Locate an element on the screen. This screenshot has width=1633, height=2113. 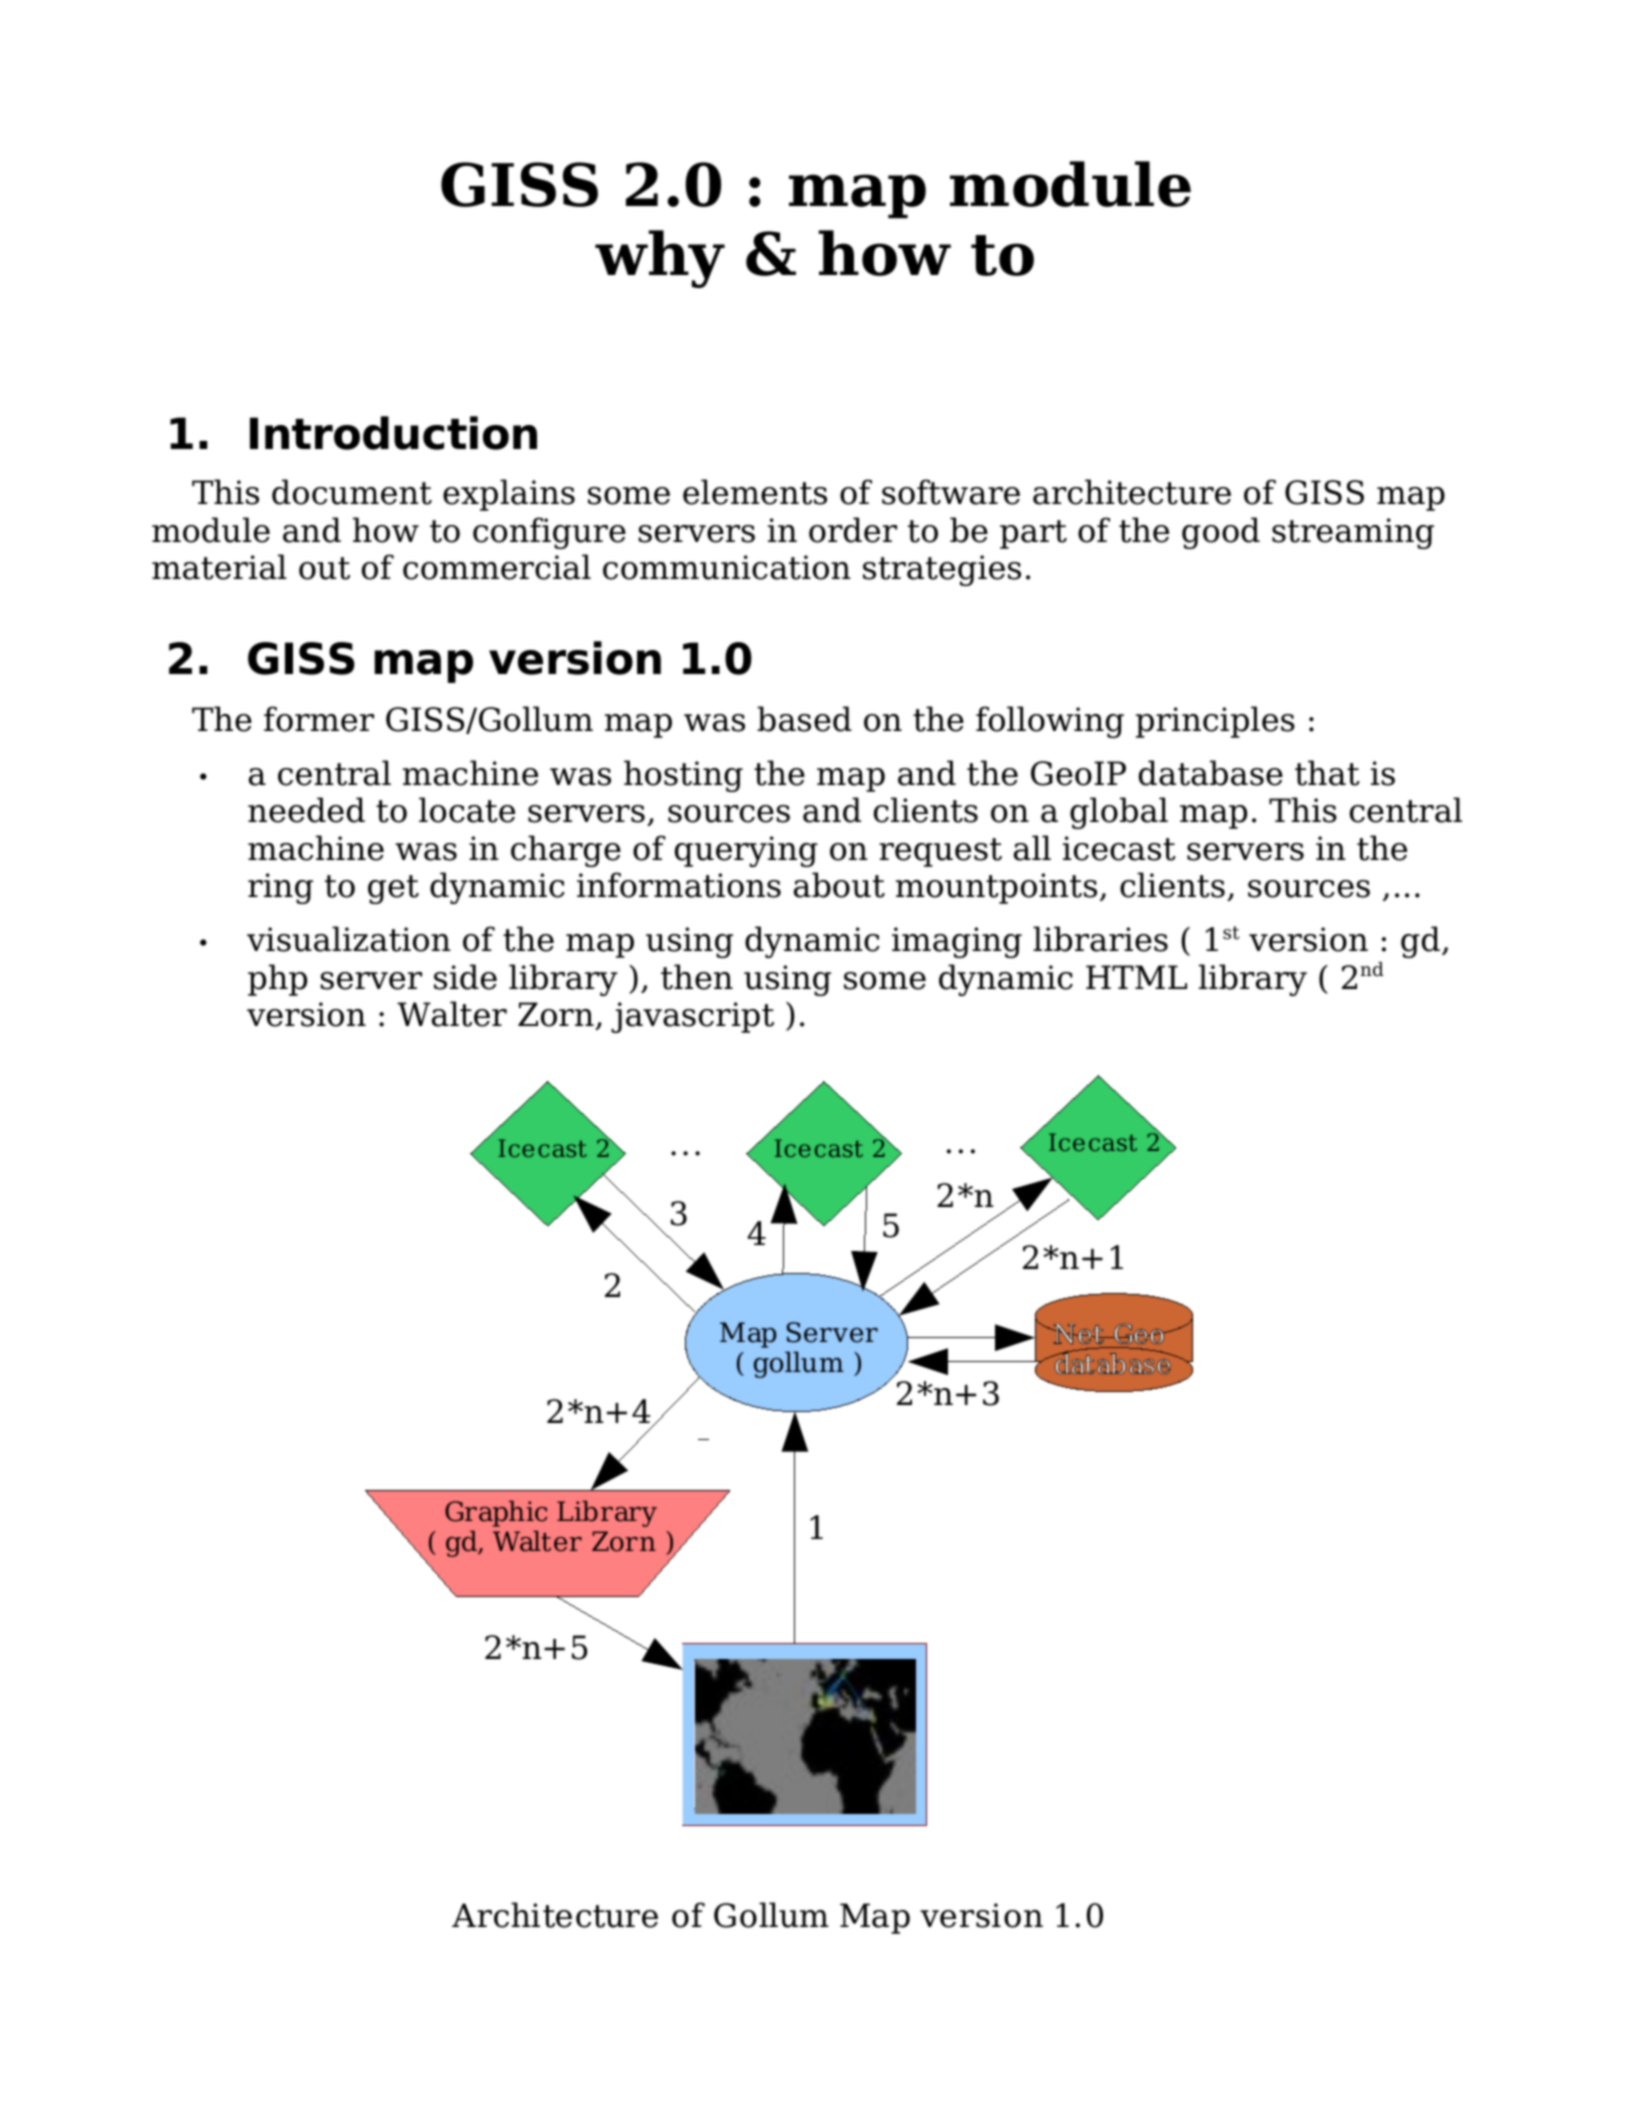
javascript is located at coordinates (692, 1017).
